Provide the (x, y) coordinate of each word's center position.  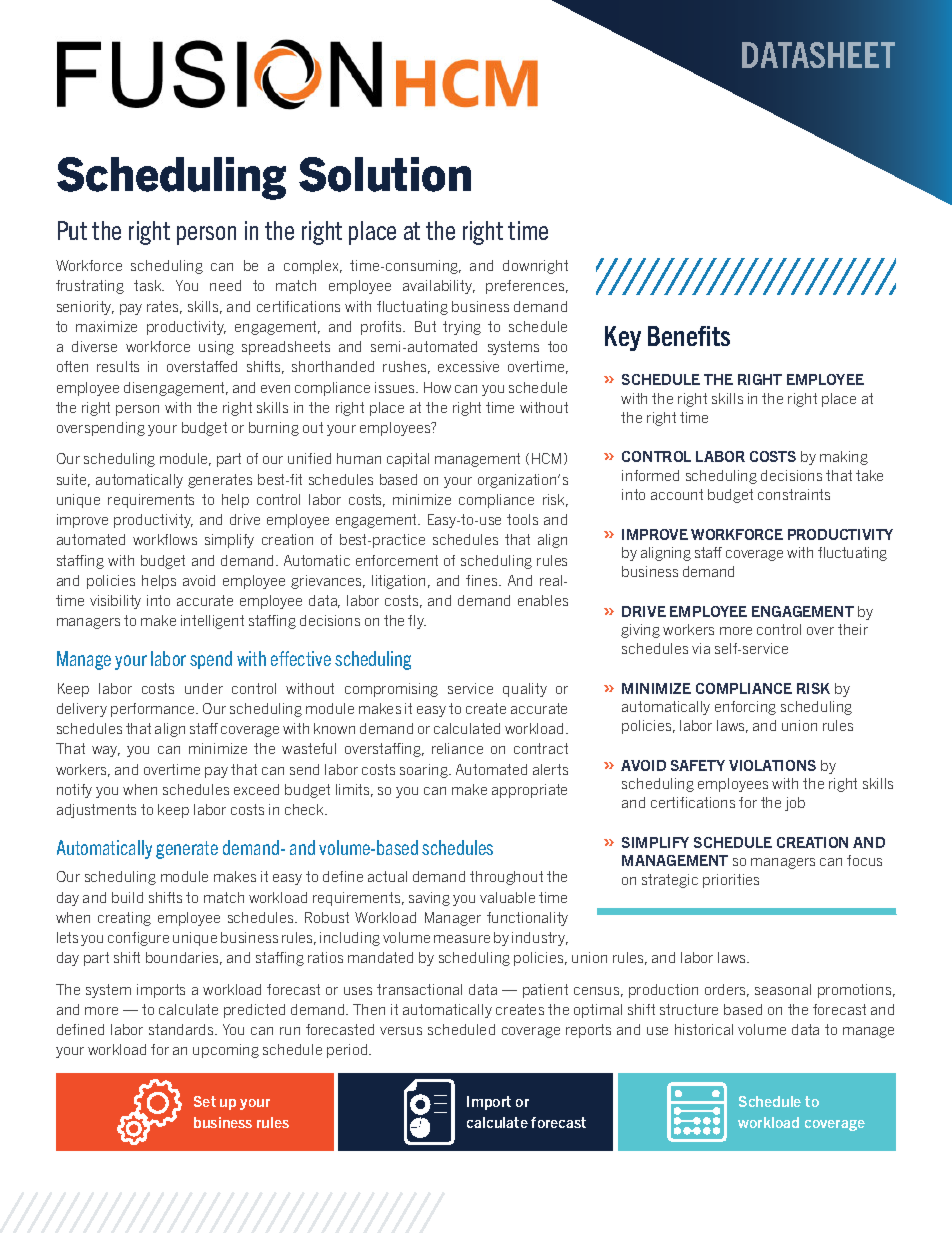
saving (429, 899)
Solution (385, 174)
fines (483, 580)
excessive (468, 366)
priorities (731, 881)
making (844, 458)
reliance (457, 748)
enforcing (745, 708)
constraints (794, 494)
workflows (165, 539)
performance (154, 710)
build (127, 897)
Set (205, 1101)
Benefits (689, 336)
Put (72, 230)
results (118, 366)
